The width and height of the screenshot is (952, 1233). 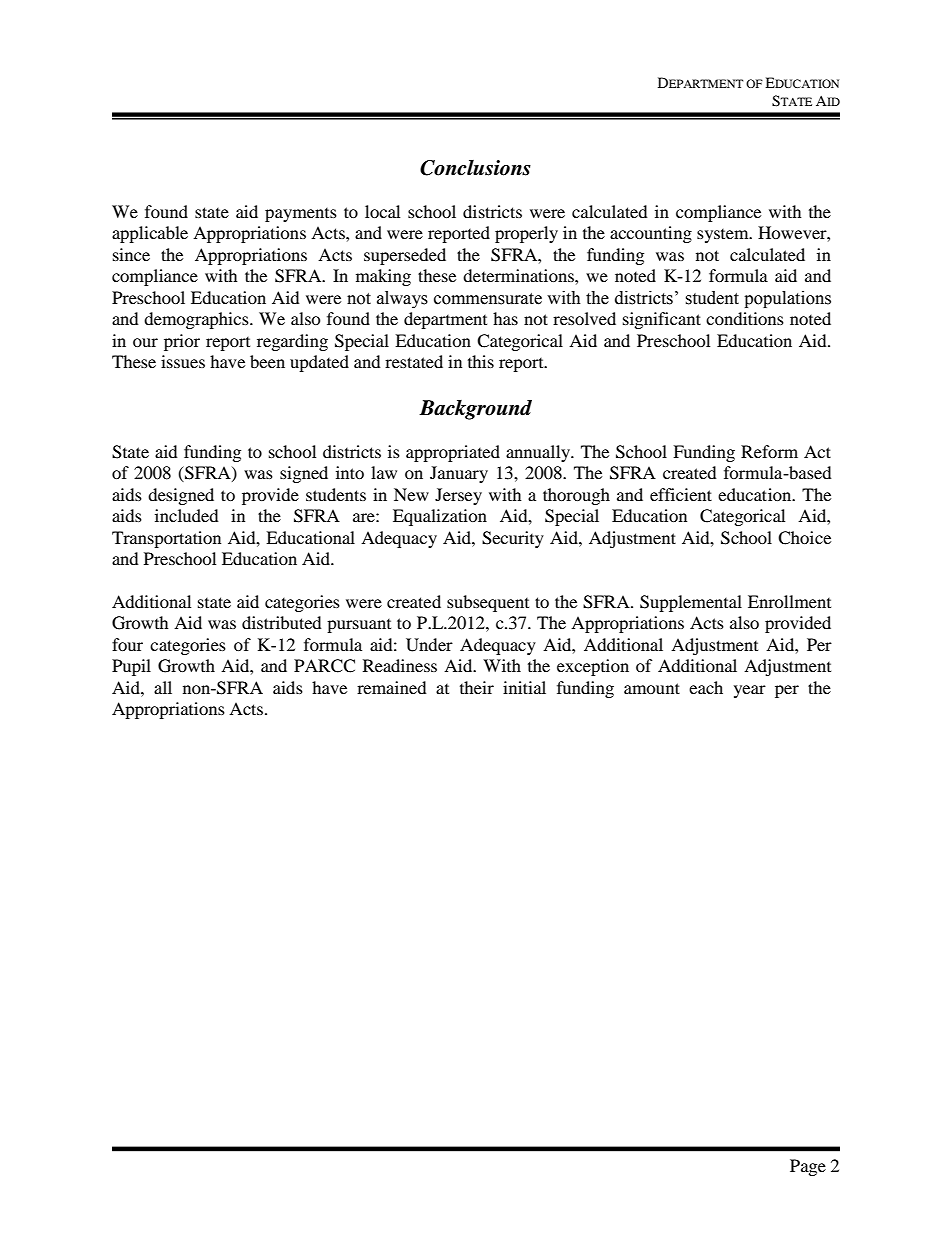 What do you see at coordinates (750, 691) in the screenshot?
I see `year` at bounding box center [750, 691].
